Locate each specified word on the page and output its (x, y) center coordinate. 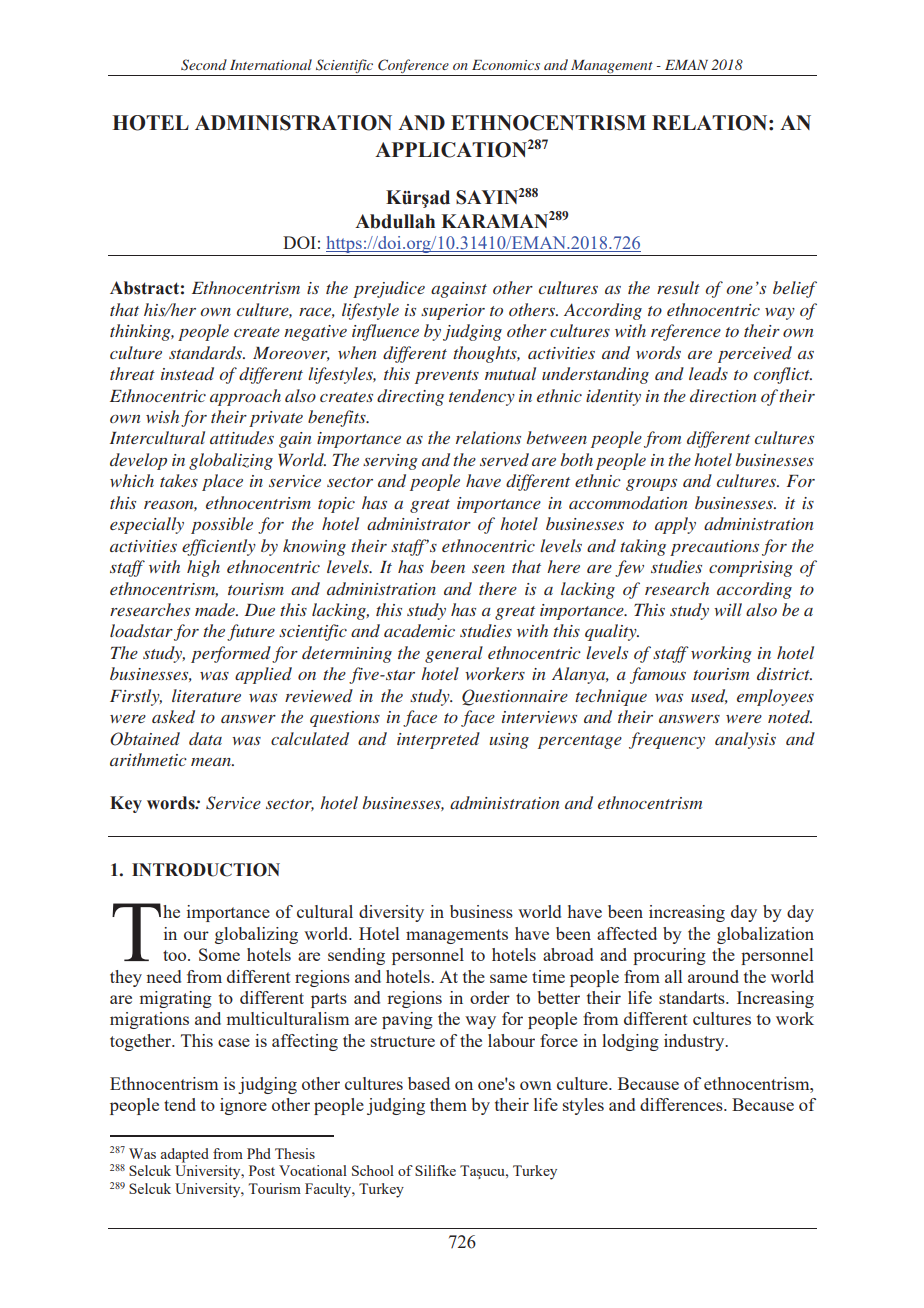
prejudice (389, 289)
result (678, 287)
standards (207, 352)
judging (472, 332)
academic (419, 630)
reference (686, 332)
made (216, 609)
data (205, 738)
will (728, 609)
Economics (506, 65)
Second (204, 65)
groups (651, 485)
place (222, 482)
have (483, 480)
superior (453, 312)
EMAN (686, 65)
